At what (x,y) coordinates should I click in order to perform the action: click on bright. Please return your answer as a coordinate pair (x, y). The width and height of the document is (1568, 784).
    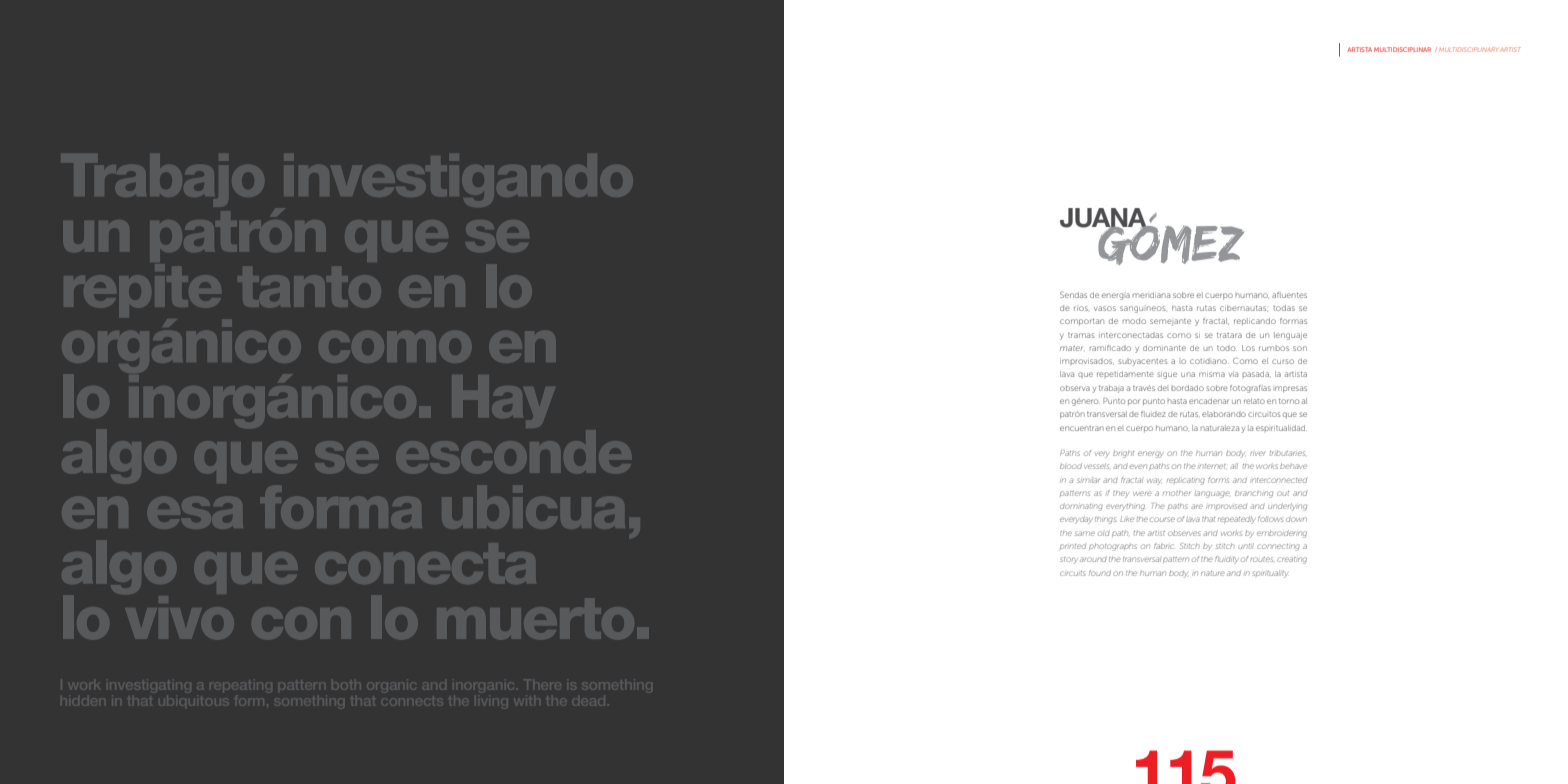
    Looking at the image, I should click on (1123, 454).
